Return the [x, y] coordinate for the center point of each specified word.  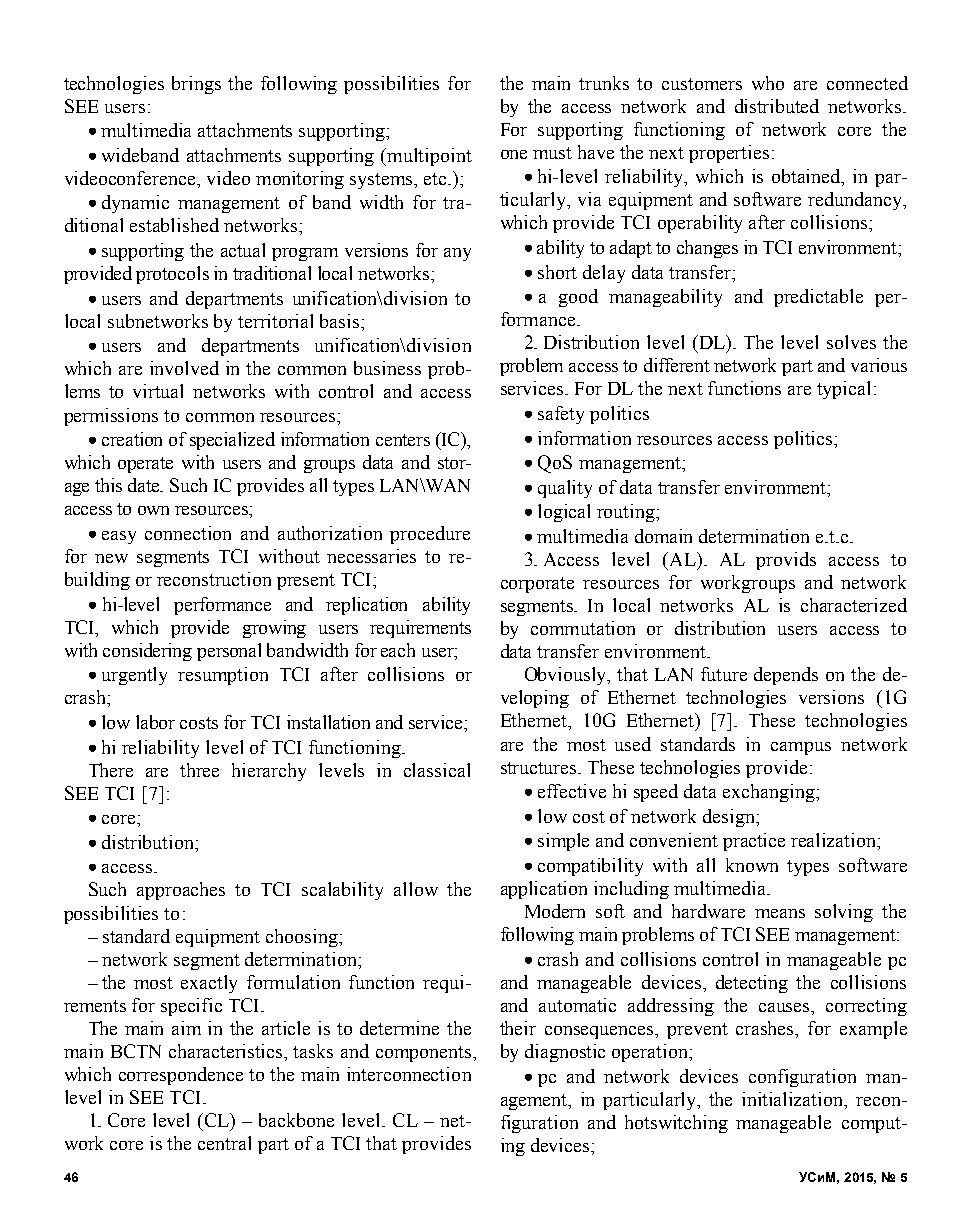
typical [843, 390]
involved [184, 368]
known [752, 865]
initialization [794, 1099]
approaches [181, 891]
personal [229, 652]
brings [196, 85]
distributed [777, 106]
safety [561, 415]
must [552, 153]
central [224, 1143]
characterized [854, 605]
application [544, 890]
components [423, 1054]
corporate [537, 585]
